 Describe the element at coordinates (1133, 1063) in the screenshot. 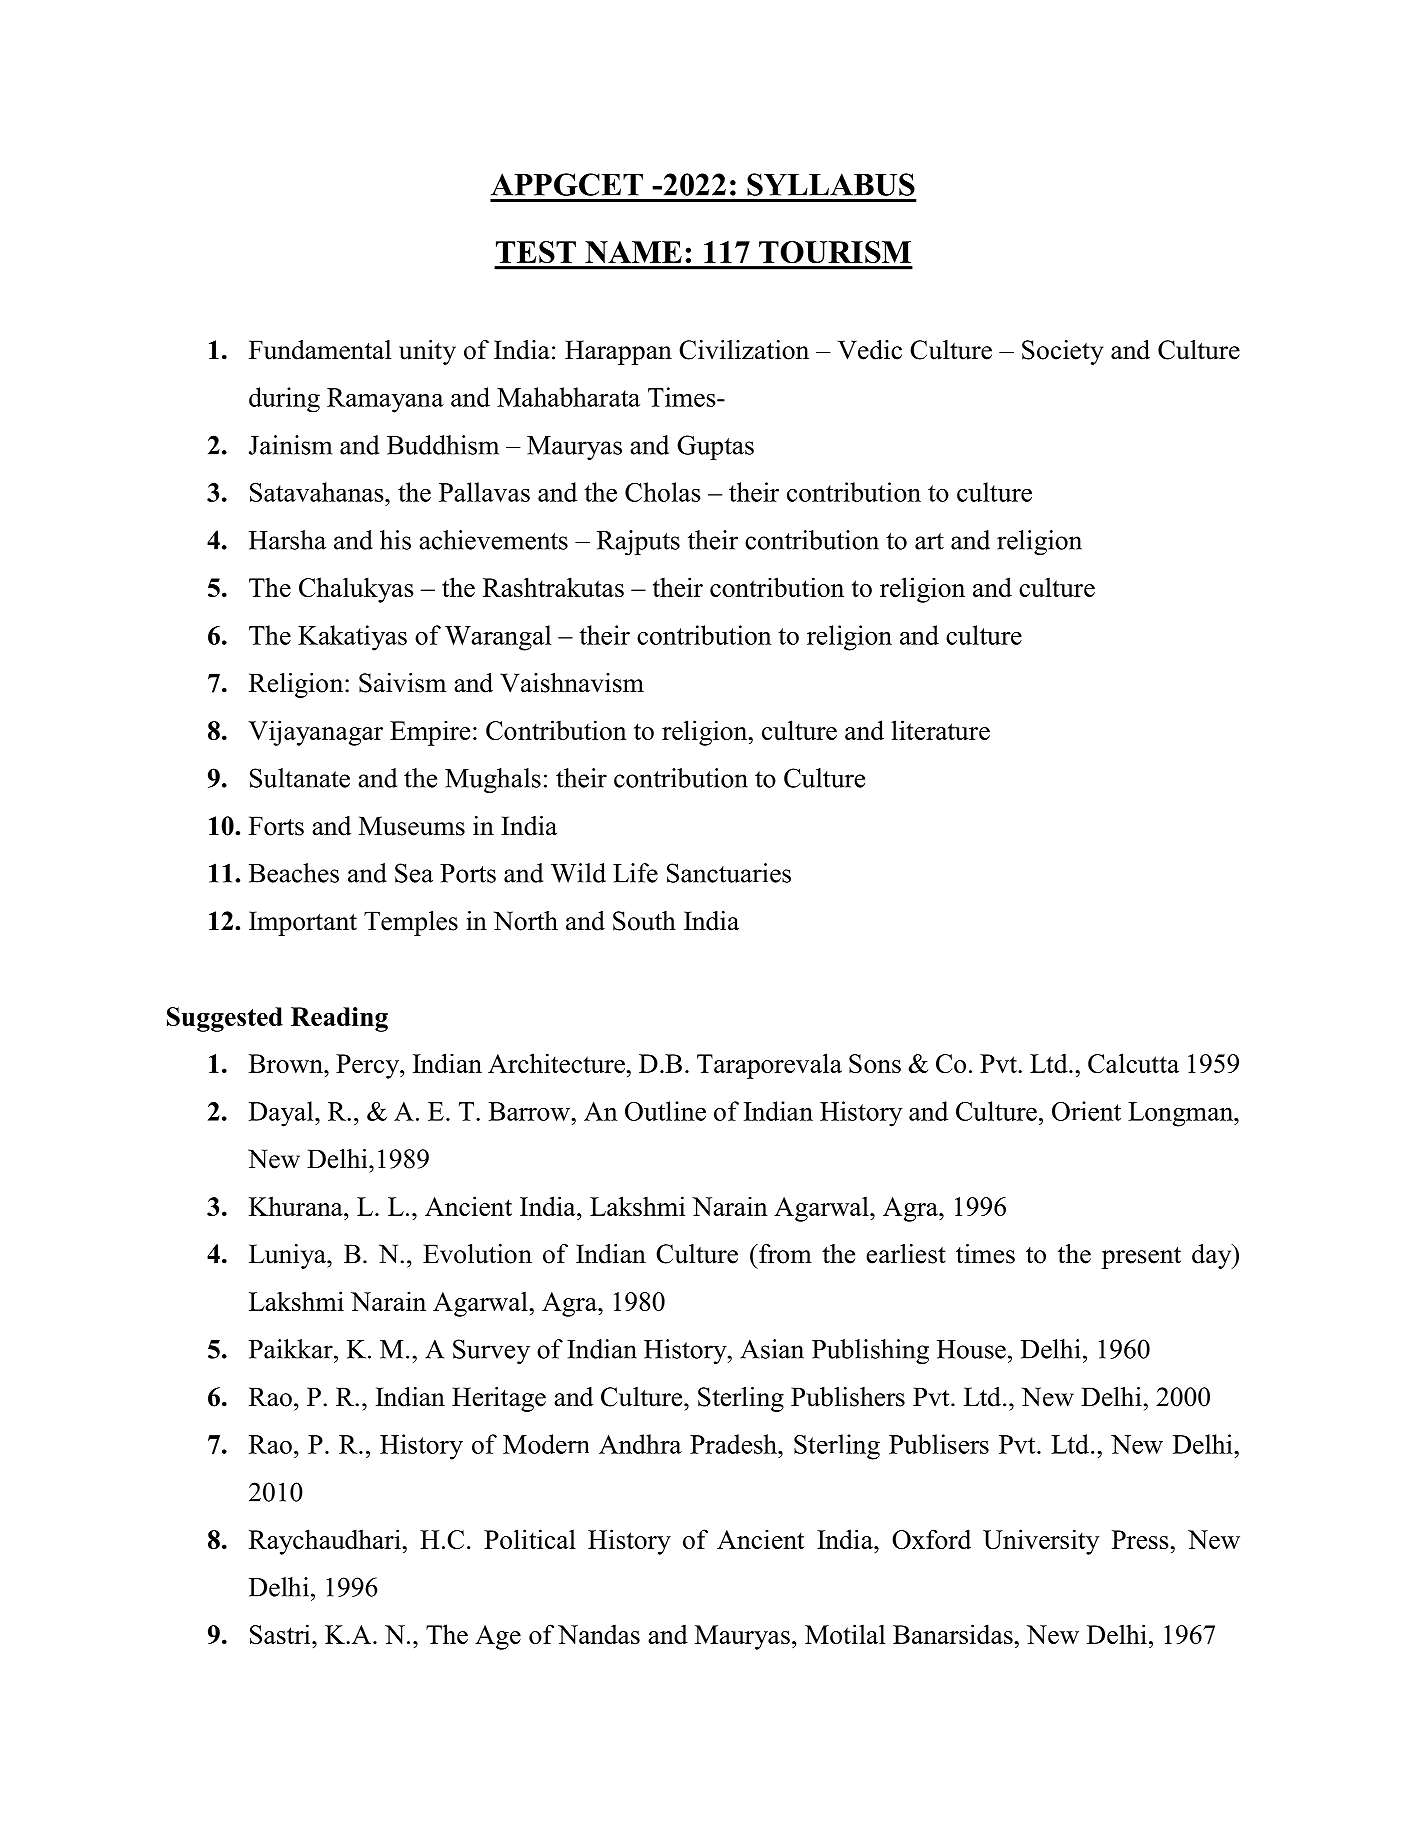

I see `Calcutta` at that location.
